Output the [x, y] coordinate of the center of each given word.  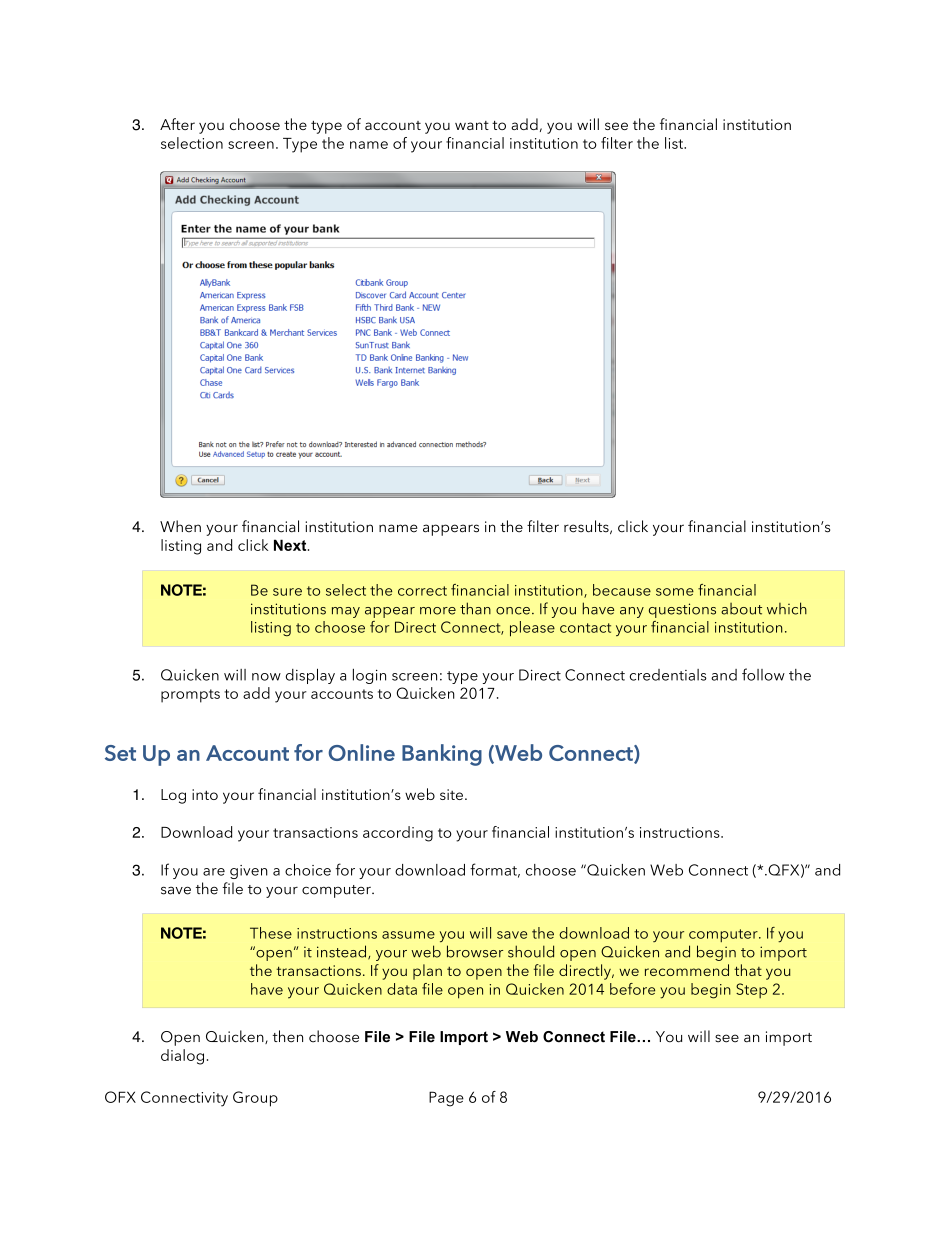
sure [287, 592]
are [214, 872]
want [472, 125]
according [398, 834]
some [675, 592]
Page [446, 1099]
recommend [687, 970]
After [177, 124]
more [438, 611]
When [180, 526]
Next [291, 545]
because [622, 590]
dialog [182, 1057]
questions [682, 610]
